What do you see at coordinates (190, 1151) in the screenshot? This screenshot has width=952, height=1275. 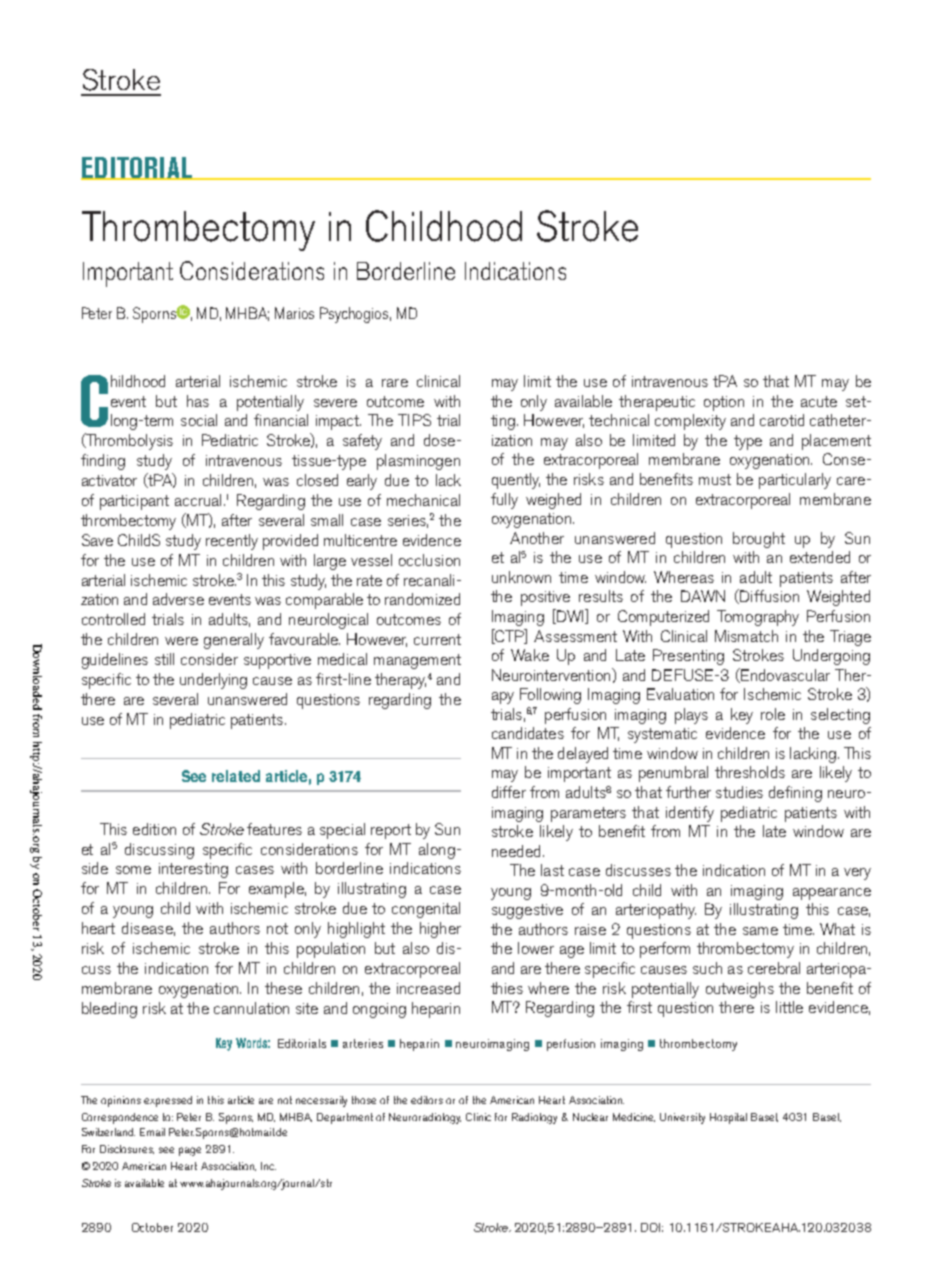 I see `page` at bounding box center [190, 1151].
